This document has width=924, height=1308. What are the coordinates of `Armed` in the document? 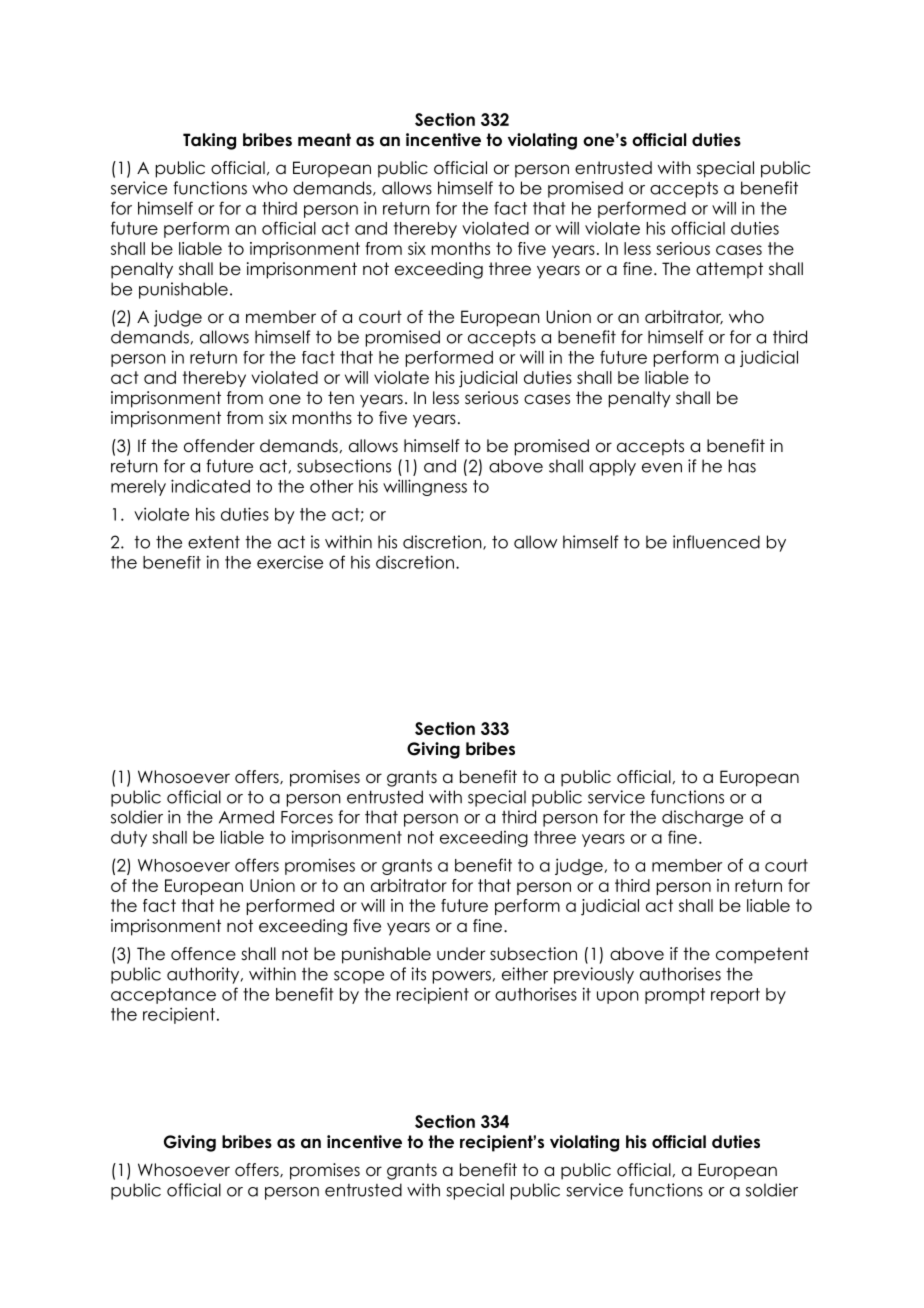 It's located at (246, 817).
